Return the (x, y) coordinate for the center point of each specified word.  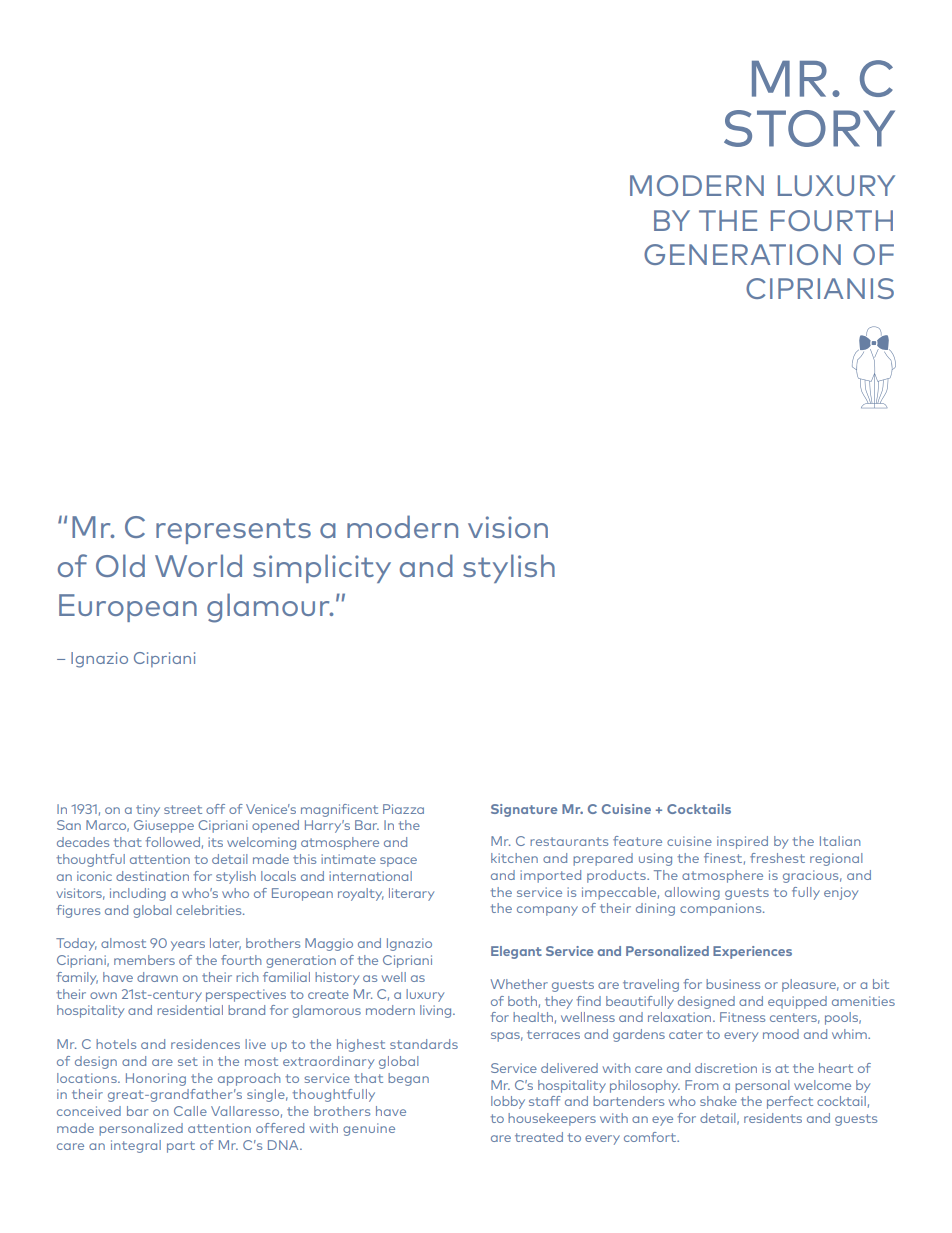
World (198, 565)
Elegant (516, 952)
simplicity (322, 568)
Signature (524, 810)
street (183, 809)
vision (508, 527)
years (188, 946)
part (181, 1147)
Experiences (752, 952)
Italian (840, 841)
